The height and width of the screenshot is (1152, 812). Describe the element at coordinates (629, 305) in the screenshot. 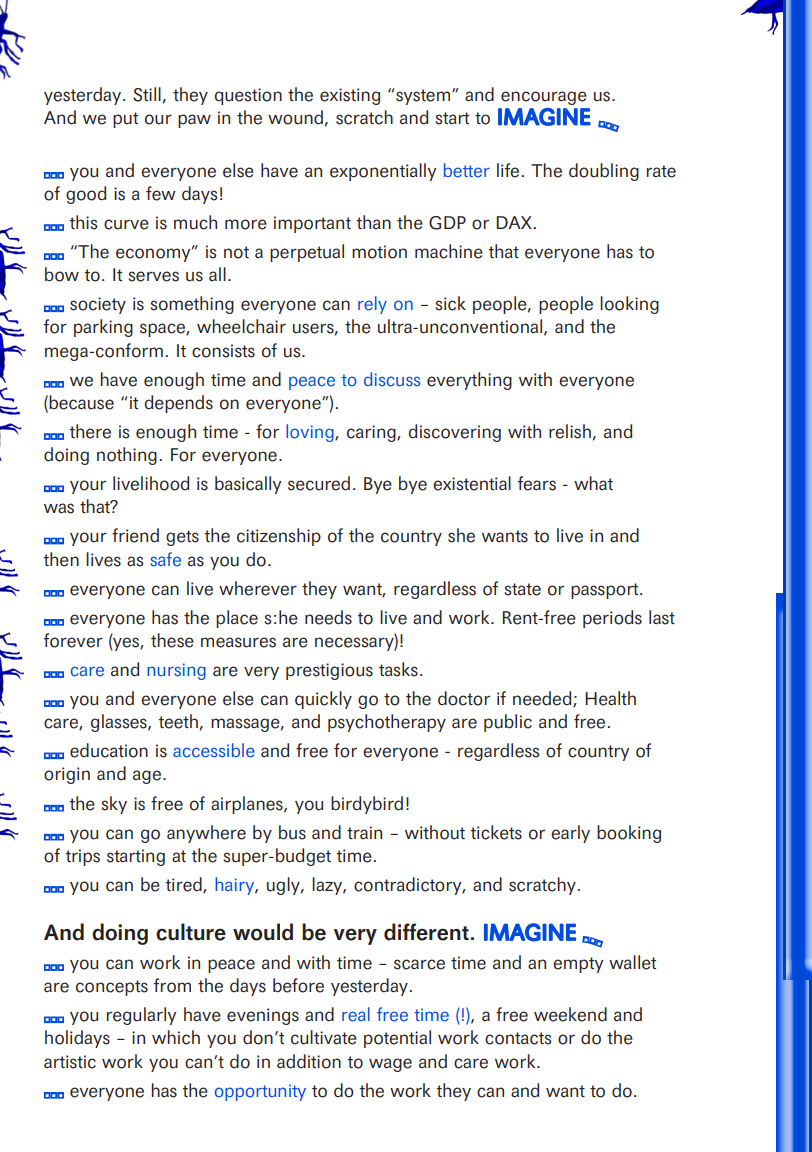

I see `looking` at that location.
